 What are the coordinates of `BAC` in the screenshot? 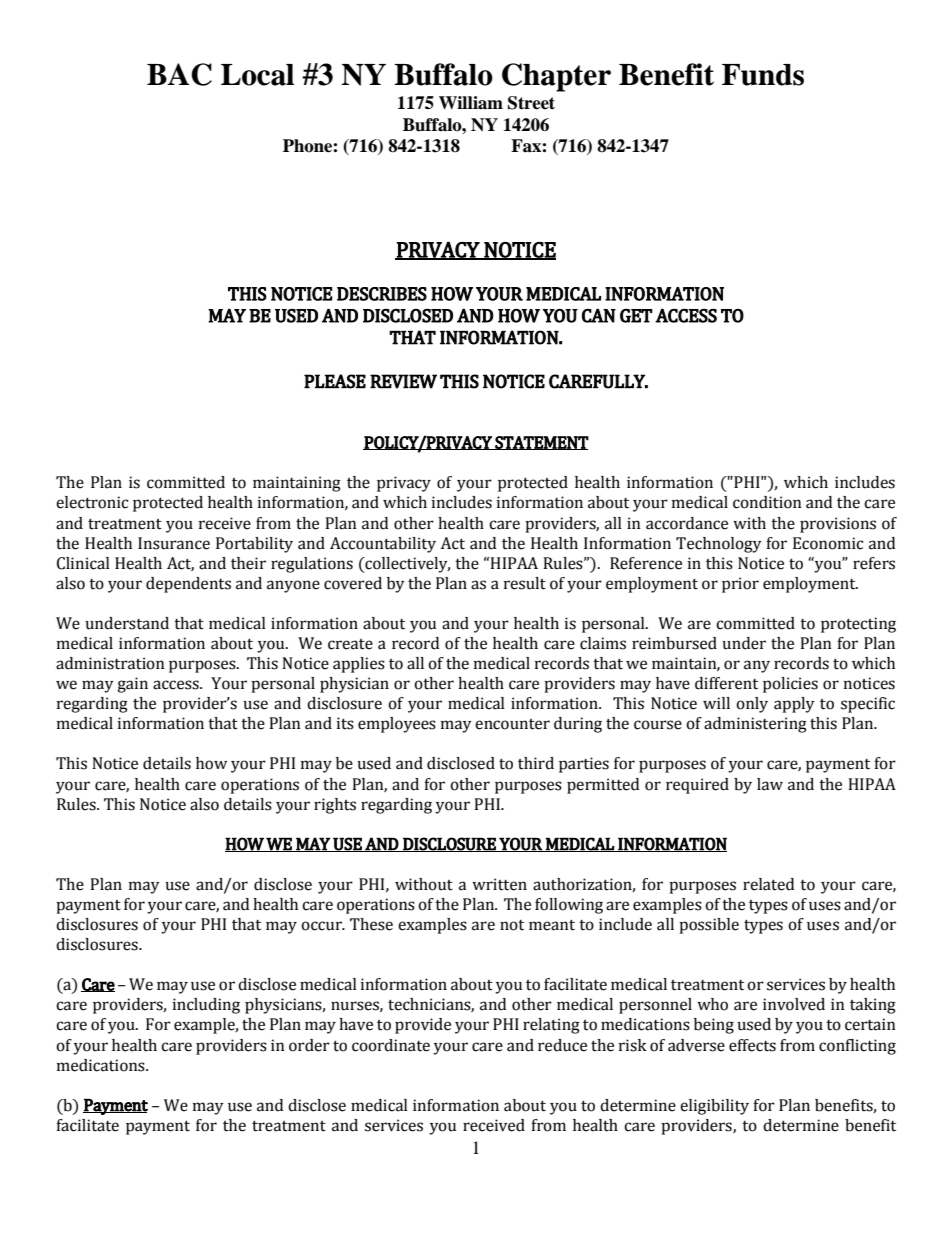 It's located at (179, 74).
